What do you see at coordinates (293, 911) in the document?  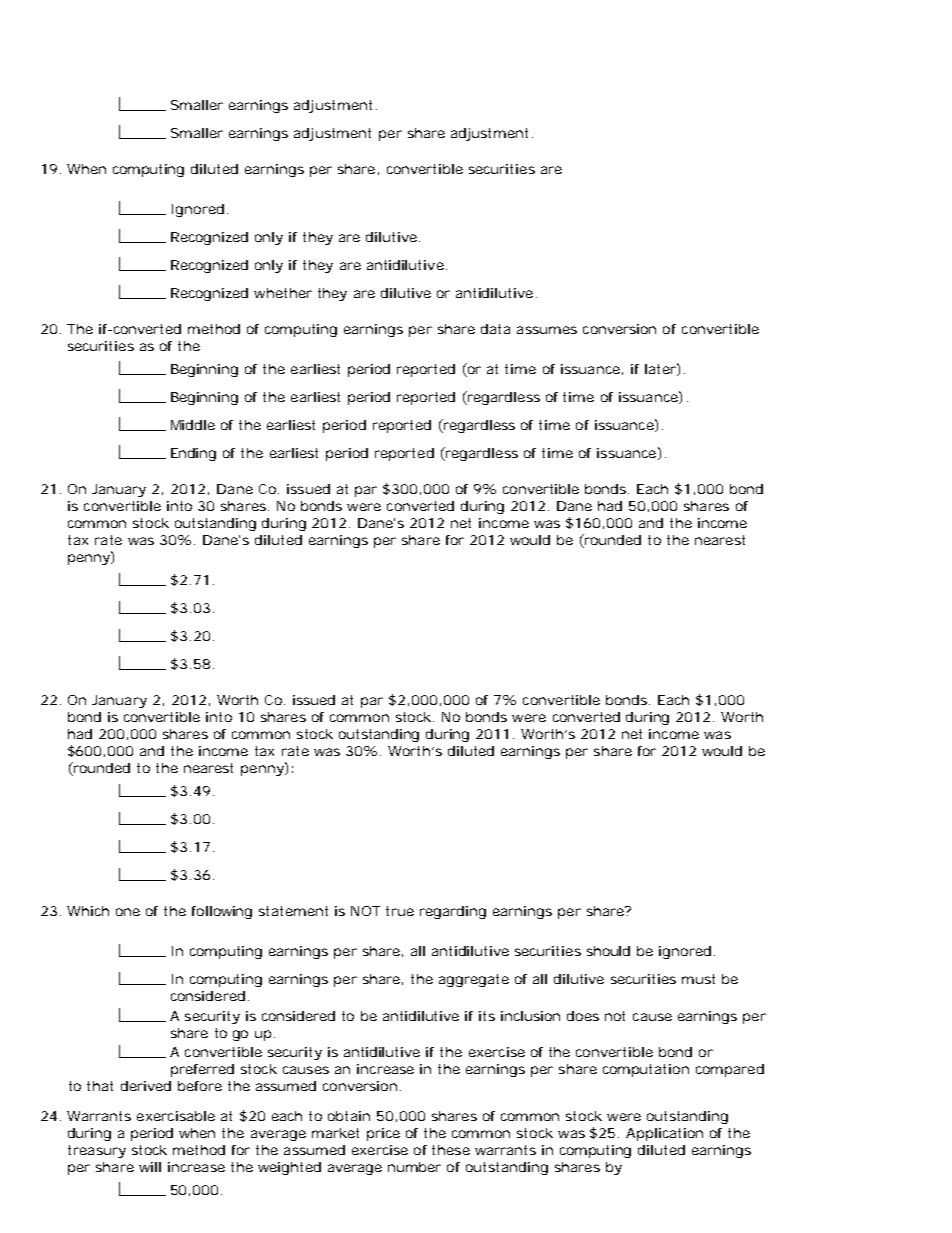 I see `statement` at bounding box center [293, 911].
